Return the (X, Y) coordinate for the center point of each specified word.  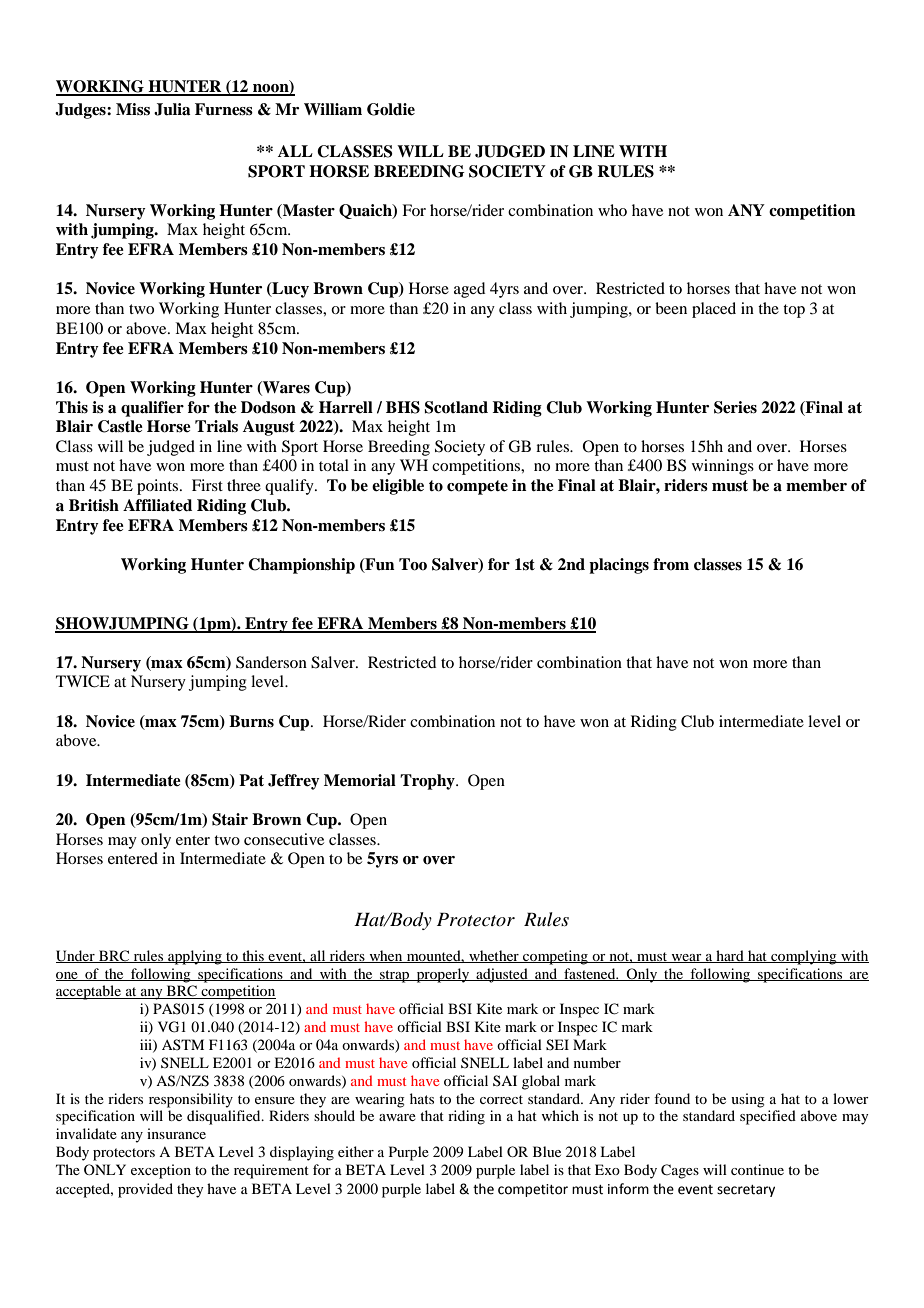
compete (477, 487)
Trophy (428, 782)
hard (730, 956)
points (159, 487)
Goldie (391, 109)
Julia (172, 109)
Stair (230, 819)
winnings (723, 467)
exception (161, 1171)
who (612, 210)
